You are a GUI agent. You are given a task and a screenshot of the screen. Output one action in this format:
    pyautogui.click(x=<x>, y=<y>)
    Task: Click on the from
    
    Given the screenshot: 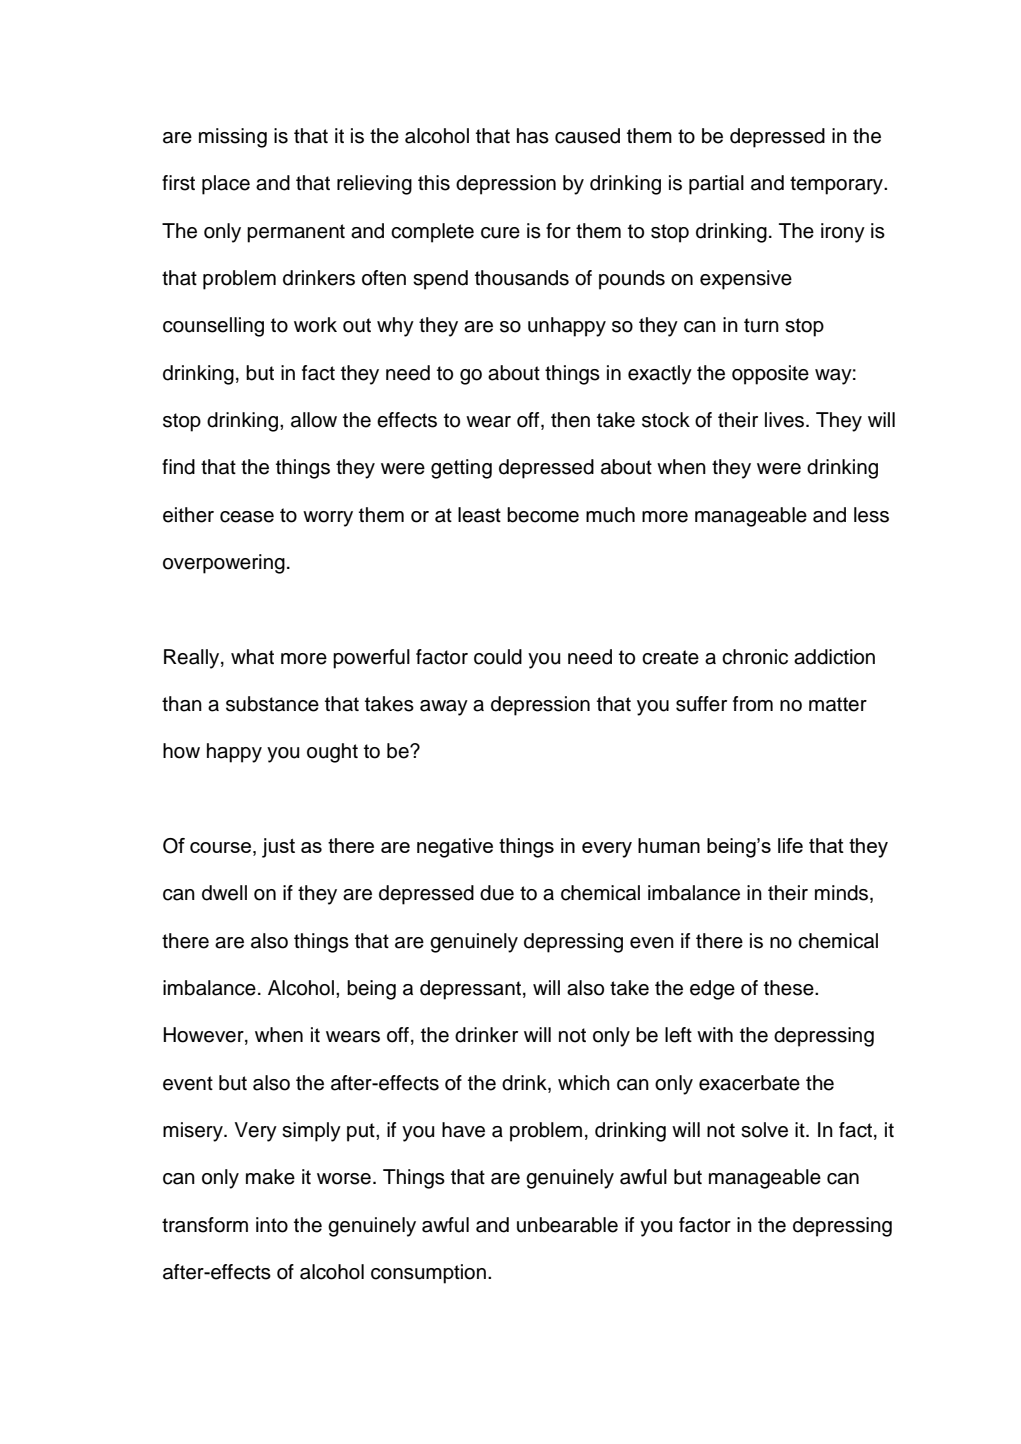 What is the action you would take?
    pyautogui.click(x=753, y=704)
